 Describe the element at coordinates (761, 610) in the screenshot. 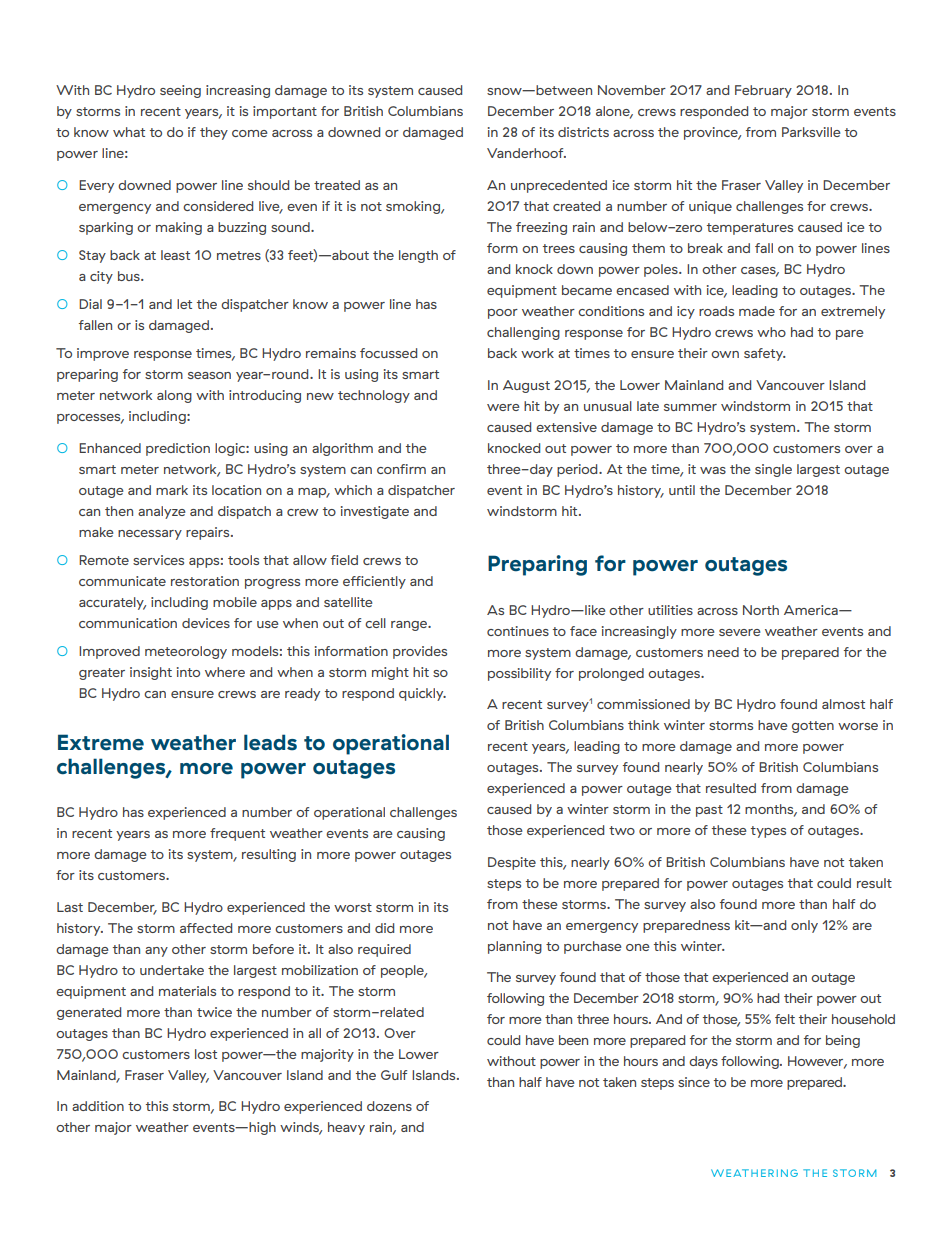

I see `North` at that location.
